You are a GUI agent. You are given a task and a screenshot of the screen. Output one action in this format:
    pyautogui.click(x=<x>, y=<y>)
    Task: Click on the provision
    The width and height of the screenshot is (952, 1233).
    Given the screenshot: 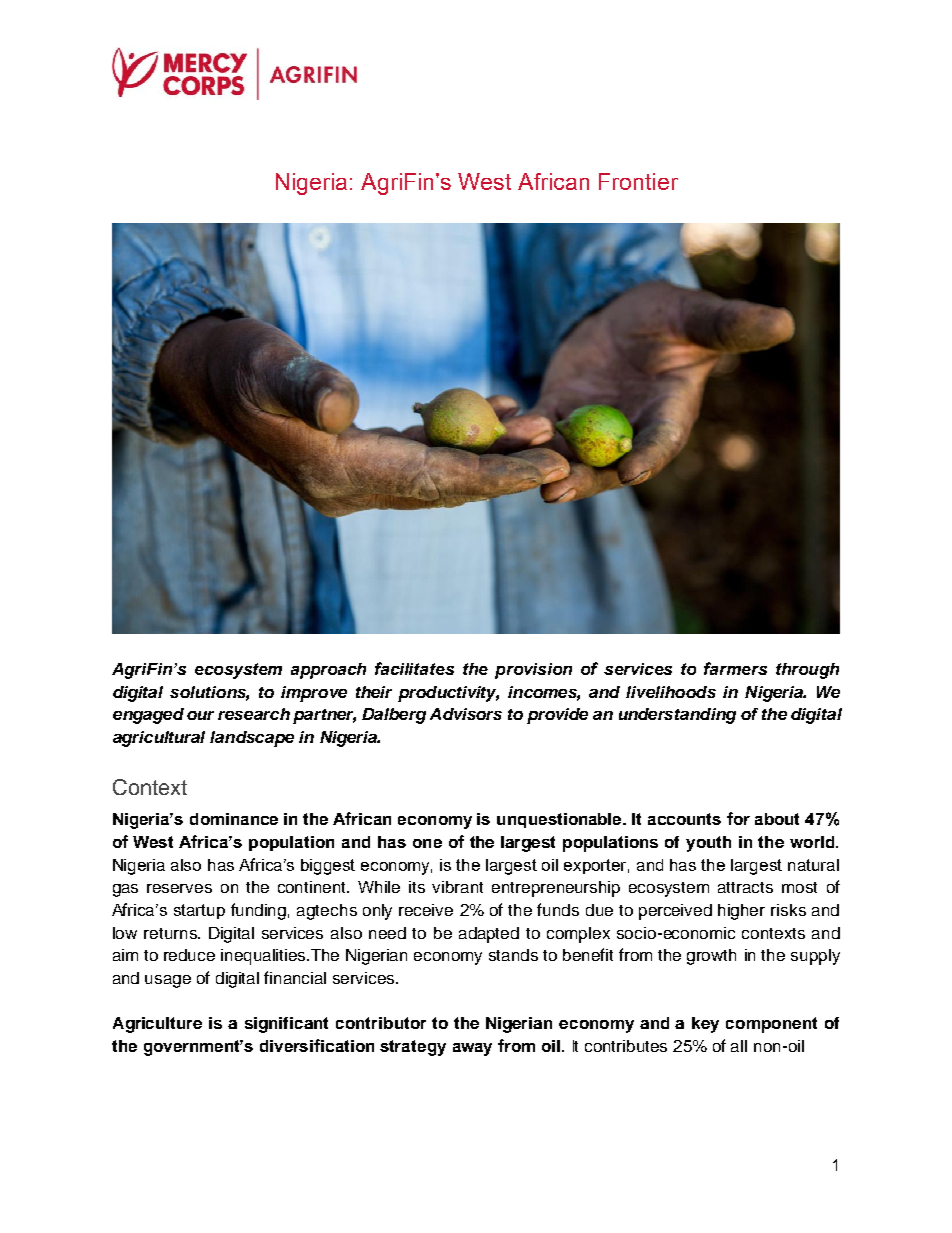 What is the action you would take?
    pyautogui.click(x=533, y=671)
